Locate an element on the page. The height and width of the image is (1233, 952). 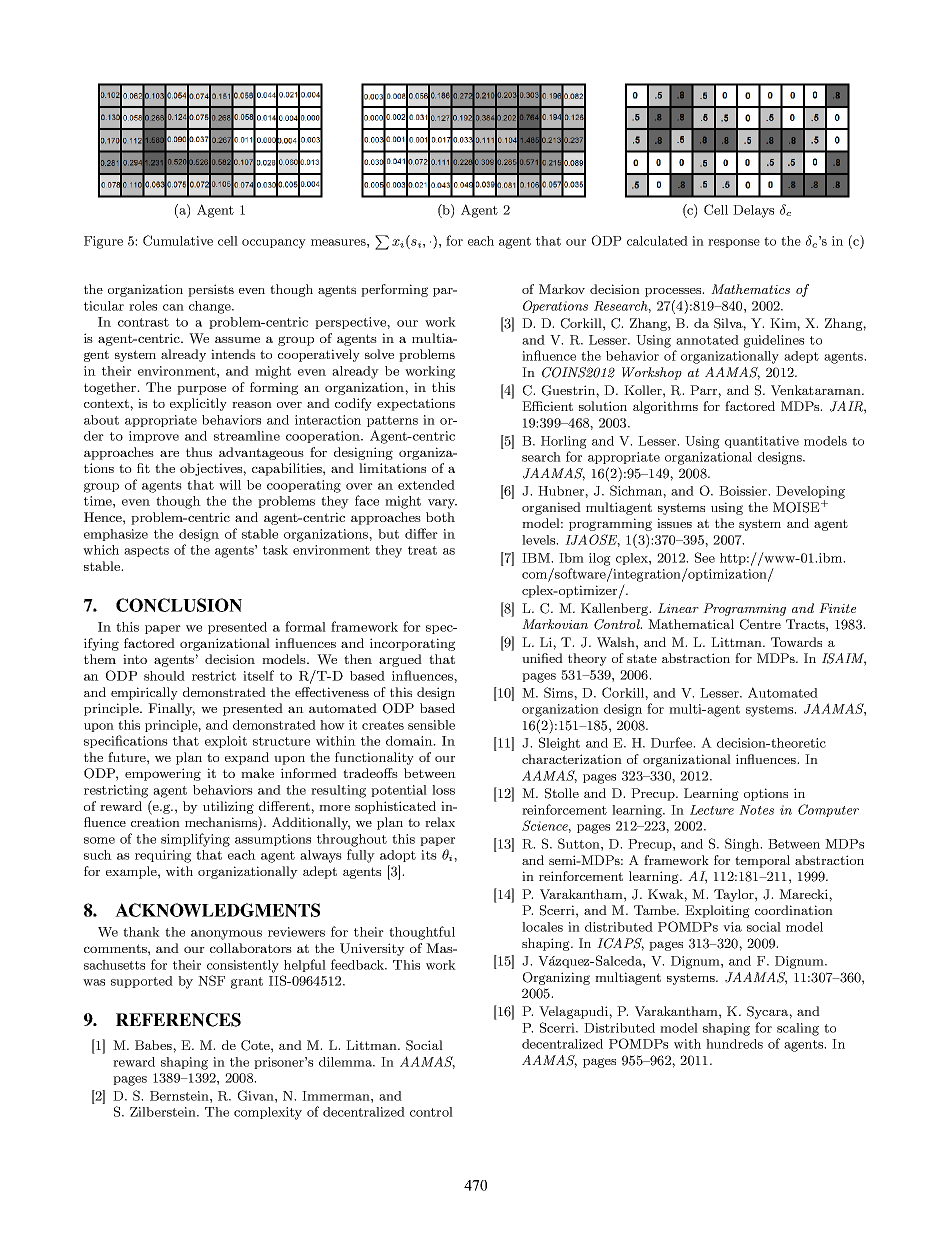
Towards is located at coordinates (796, 642).
